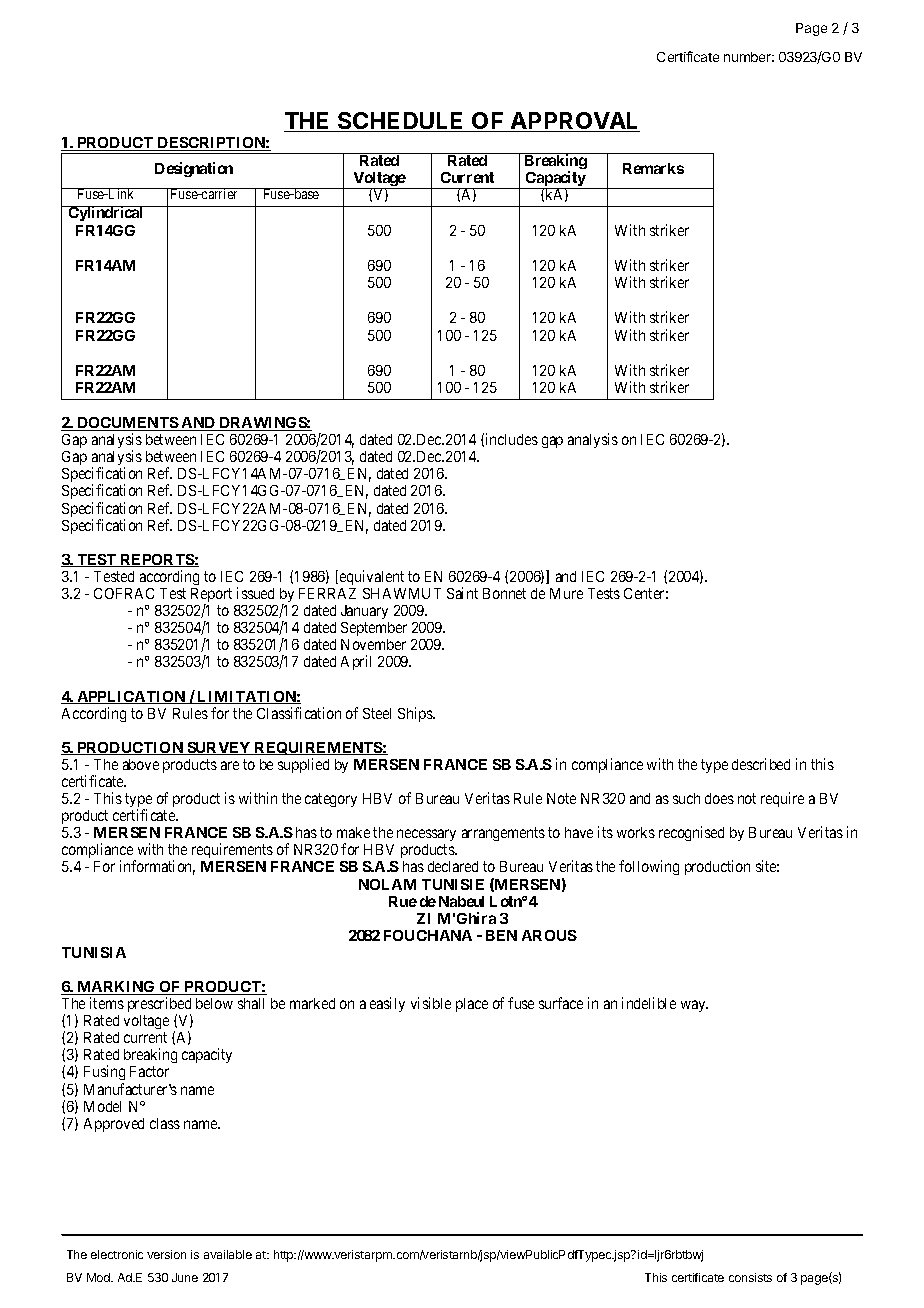 The image size is (924, 1308). Describe the element at coordinates (761, 764) in the screenshot. I see `described` at that location.
